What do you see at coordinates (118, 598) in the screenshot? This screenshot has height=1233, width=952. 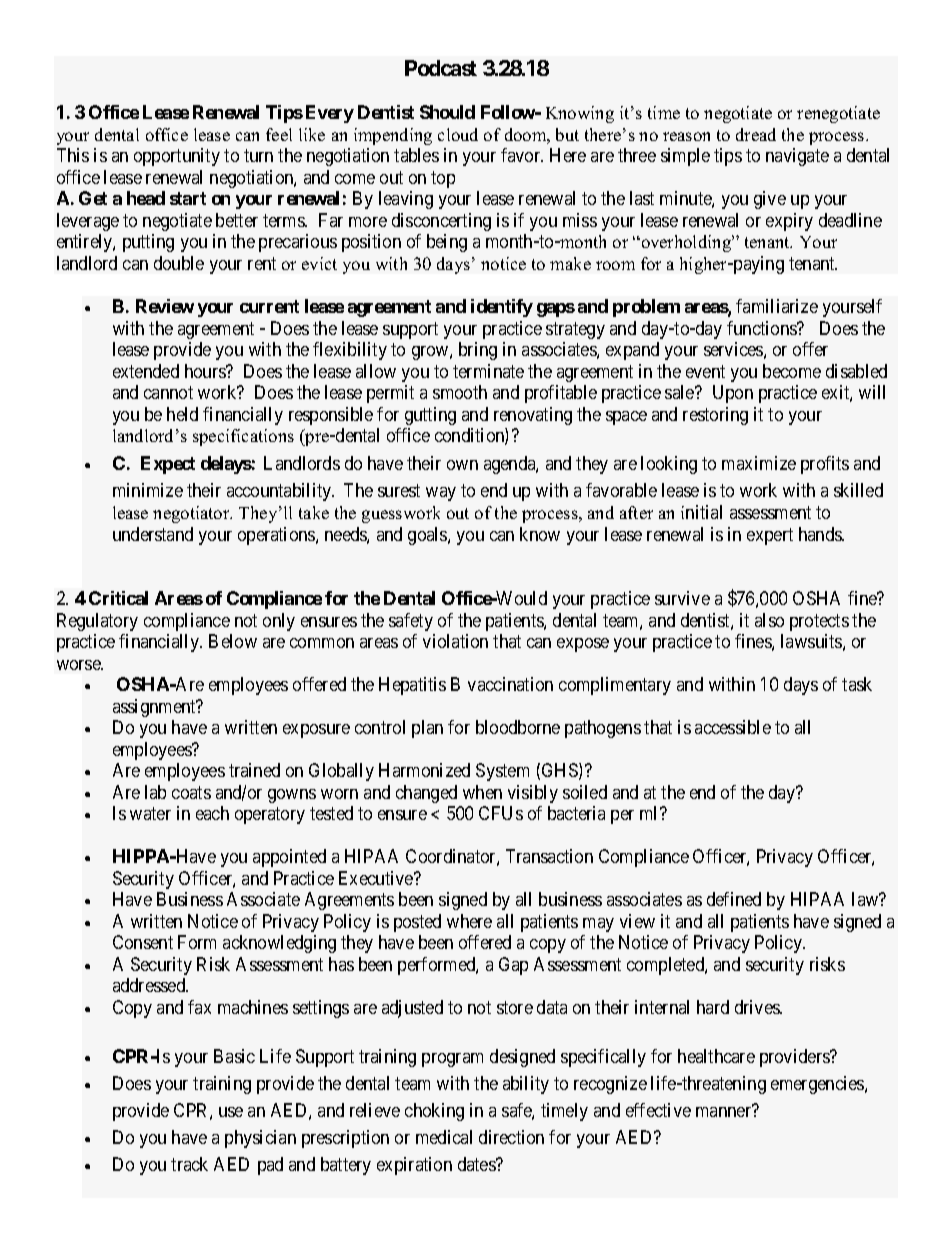 I see `Critical` at bounding box center [118, 598].
